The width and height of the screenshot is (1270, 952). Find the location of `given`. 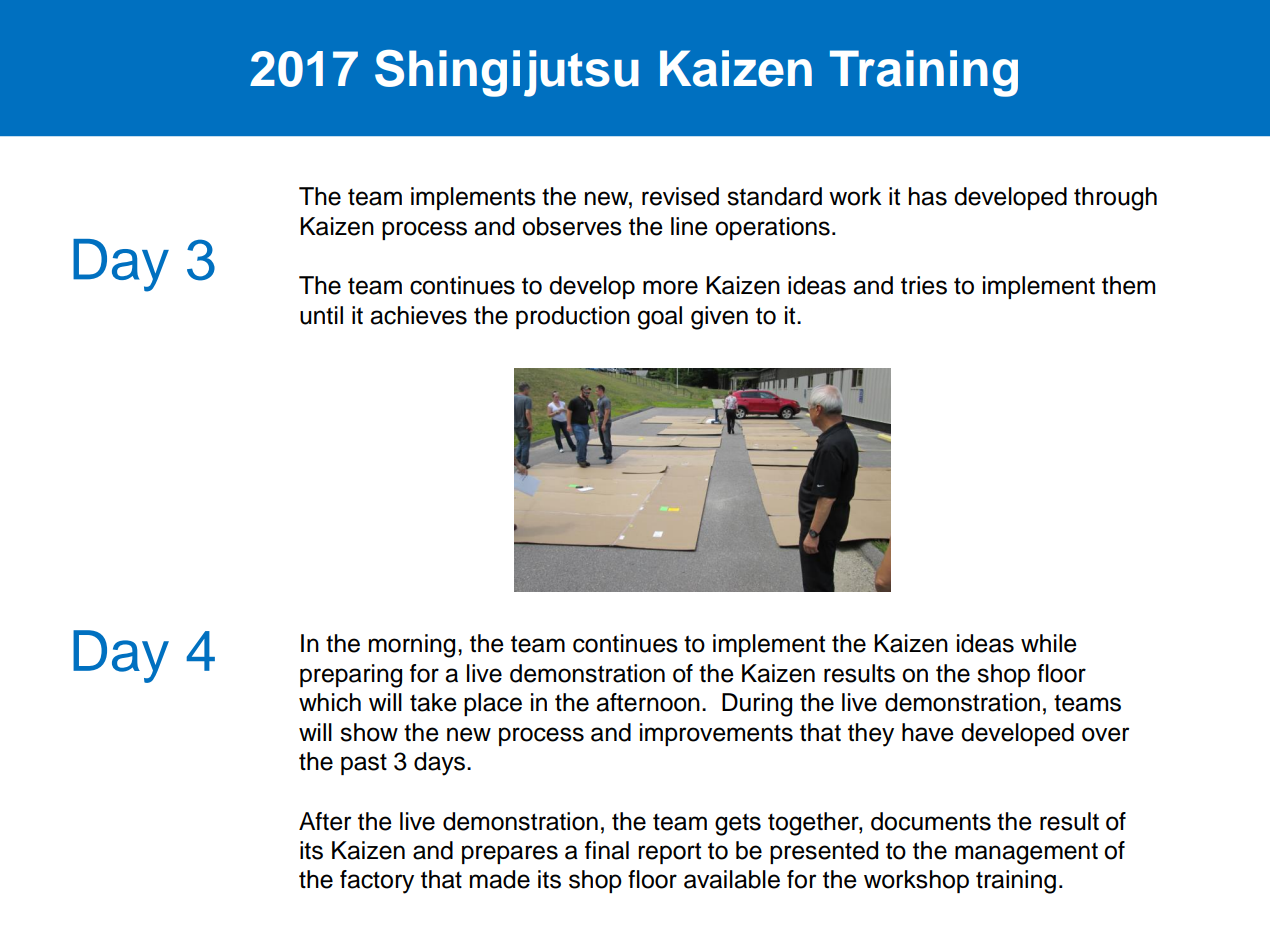

given is located at coordinates (719, 318).
